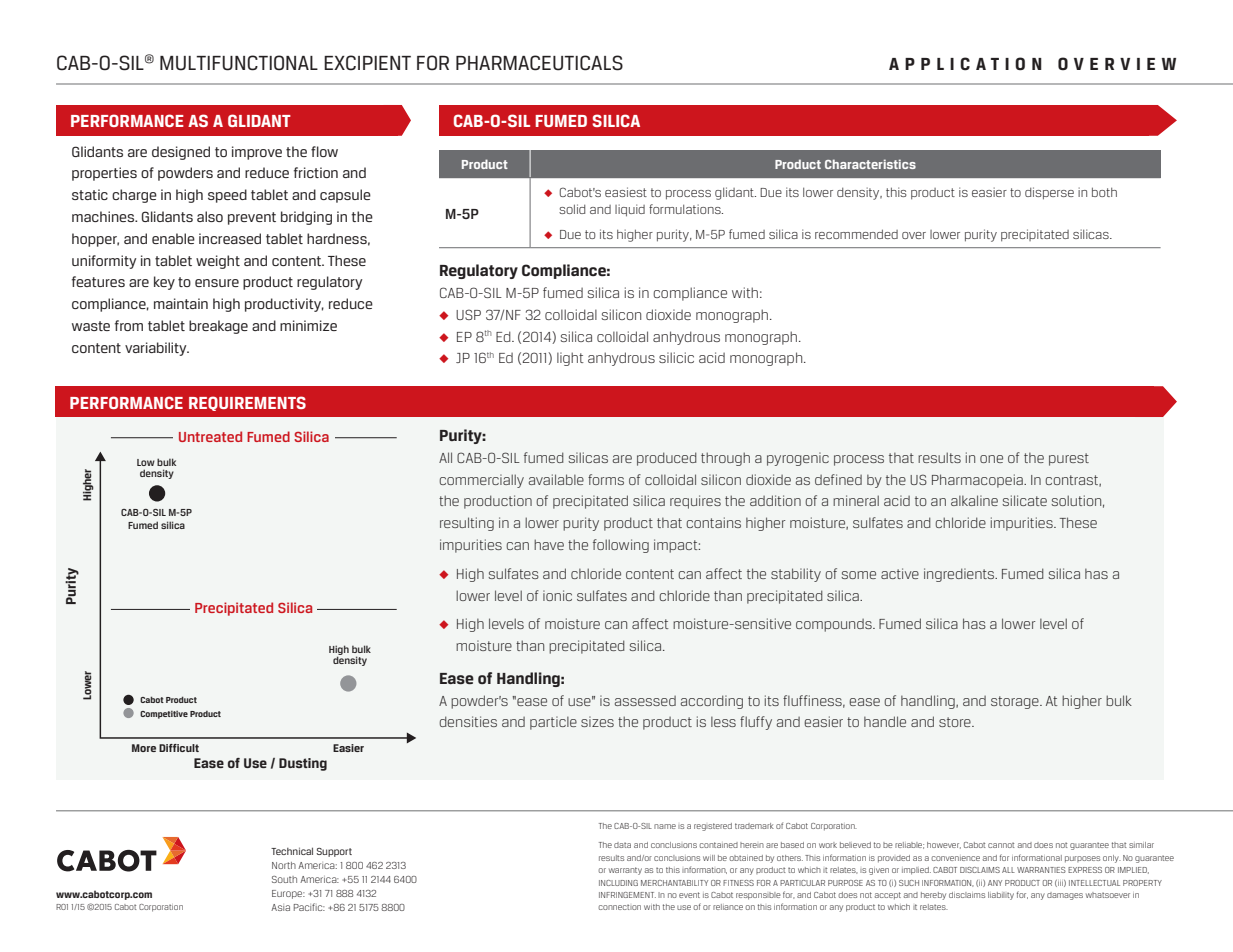  I want to click on PHARMACEUTICALS, so click(539, 63).
